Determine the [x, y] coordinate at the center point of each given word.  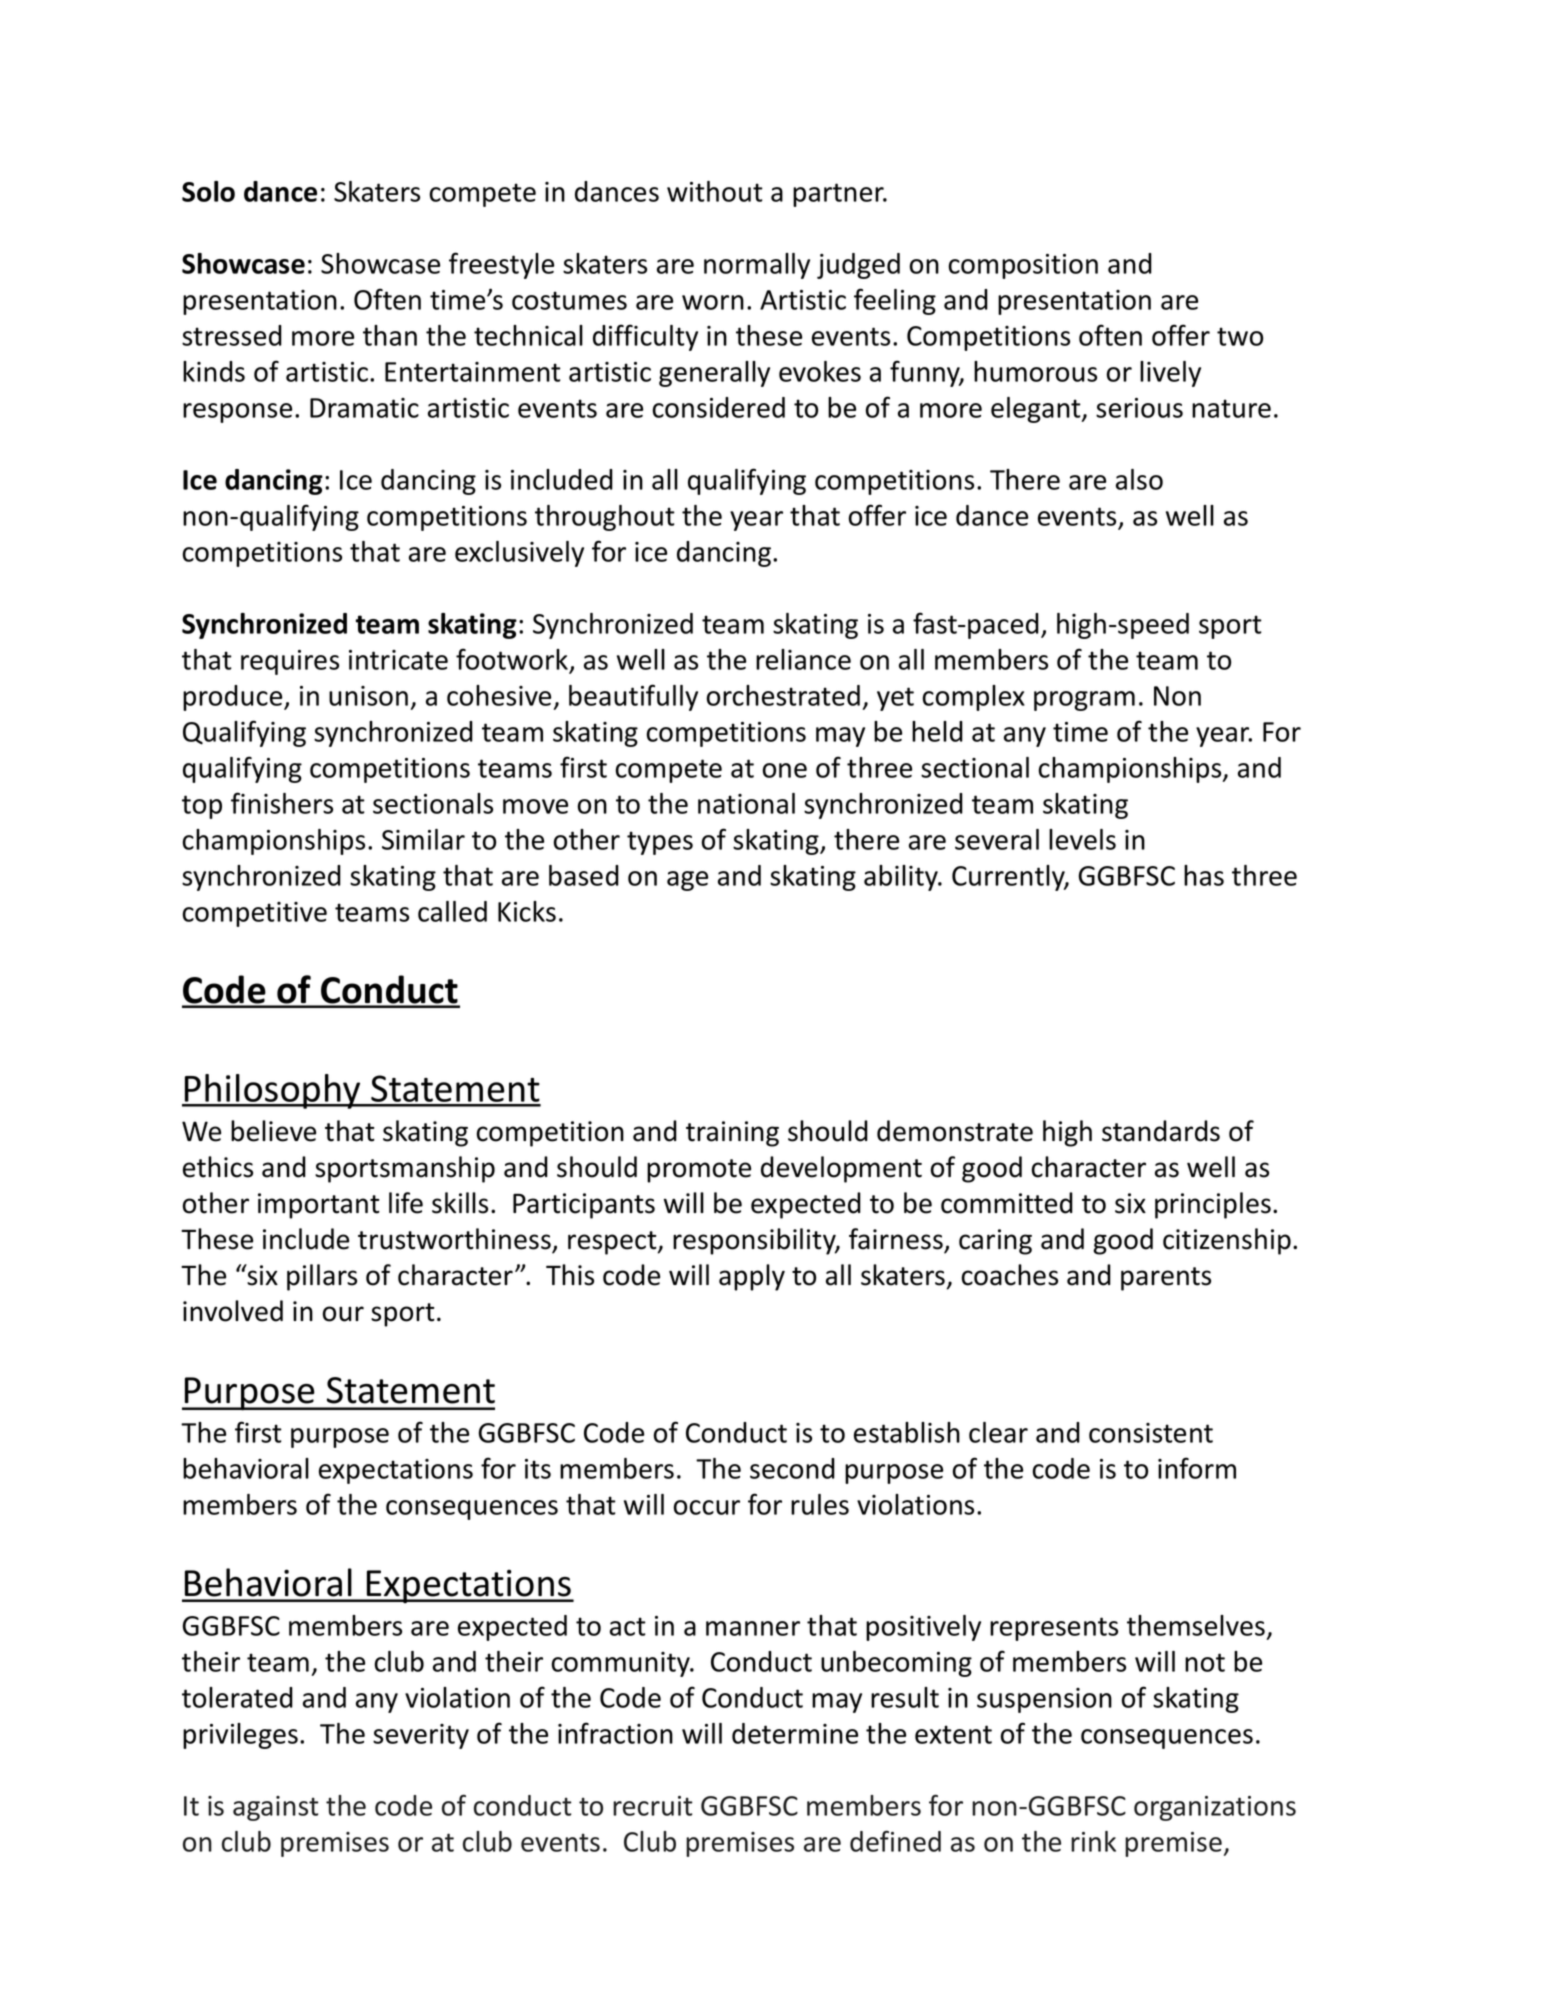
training [732, 1134]
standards [1161, 1131]
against [275, 1808]
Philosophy [273, 1091]
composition [1023, 266]
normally [757, 266]
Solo [208, 191]
